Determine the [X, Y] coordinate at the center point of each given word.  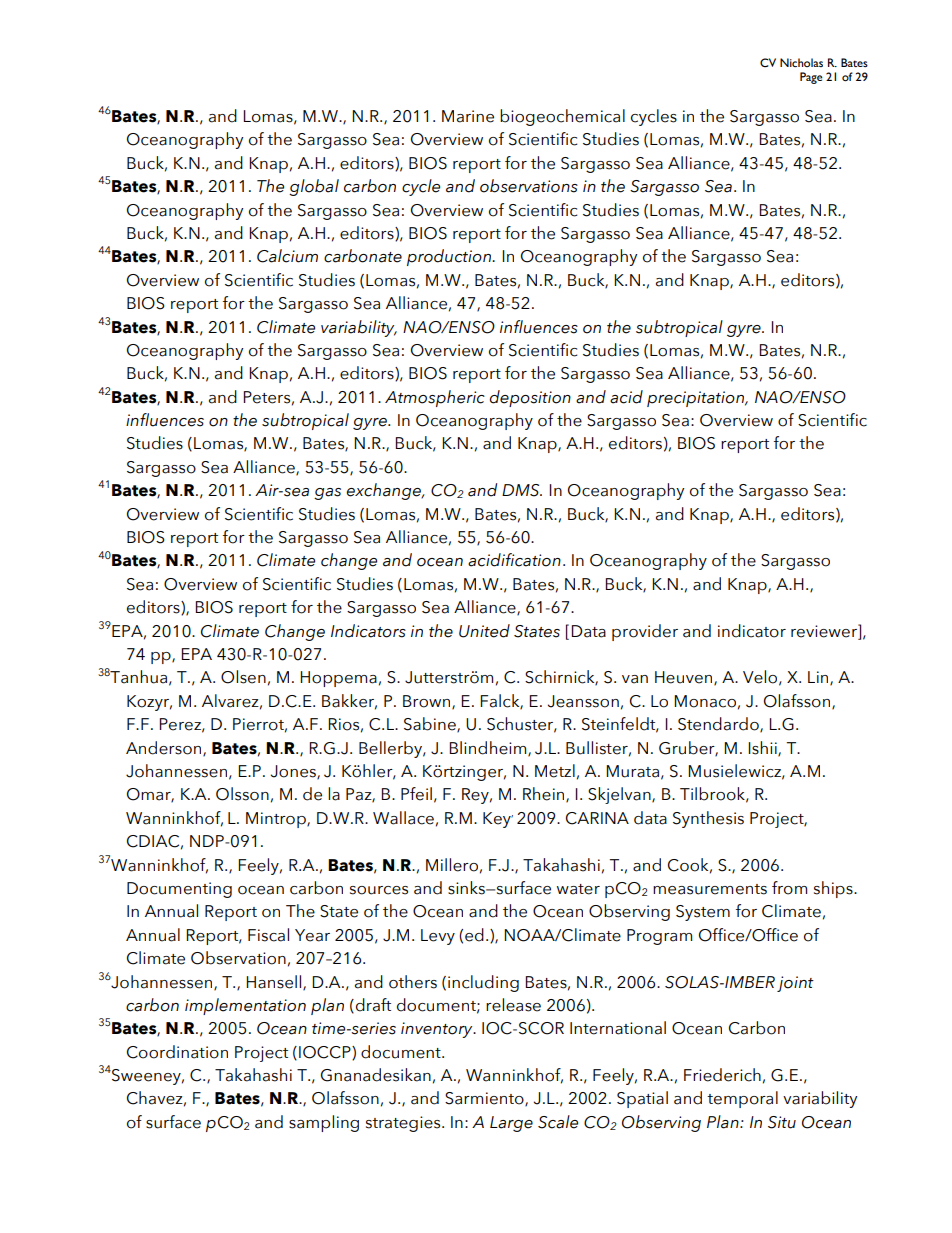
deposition [530, 398]
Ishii [763, 748]
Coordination [177, 1052]
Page [811, 78]
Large [511, 1124]
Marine [468, 116]
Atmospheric [435, 398]
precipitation [696, 399]
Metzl [555, 771]
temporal [742, 1099]
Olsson [242, 794]
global [314, 187]
